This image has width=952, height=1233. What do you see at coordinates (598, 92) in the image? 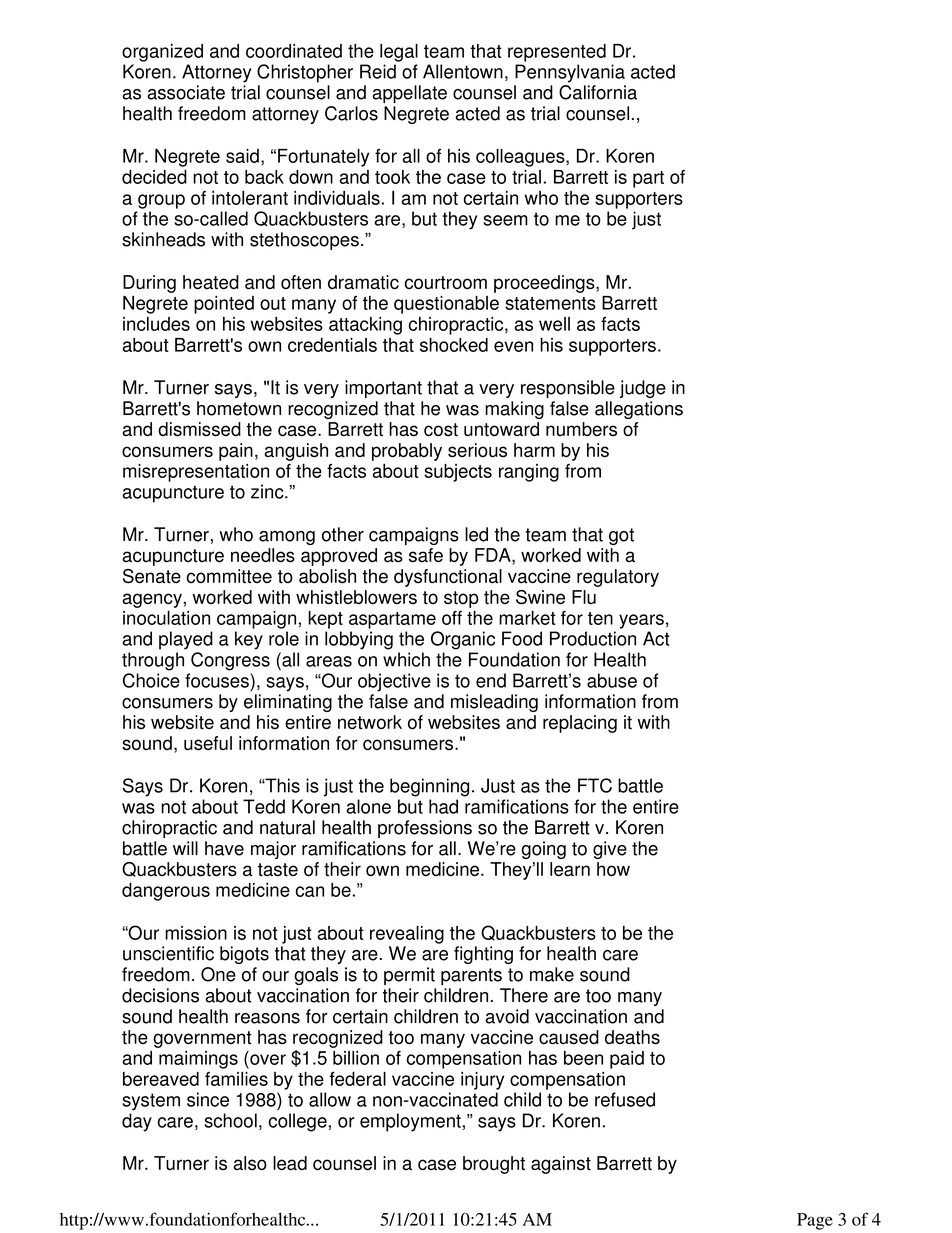
I see `California` at bounding box center [598, 92].
